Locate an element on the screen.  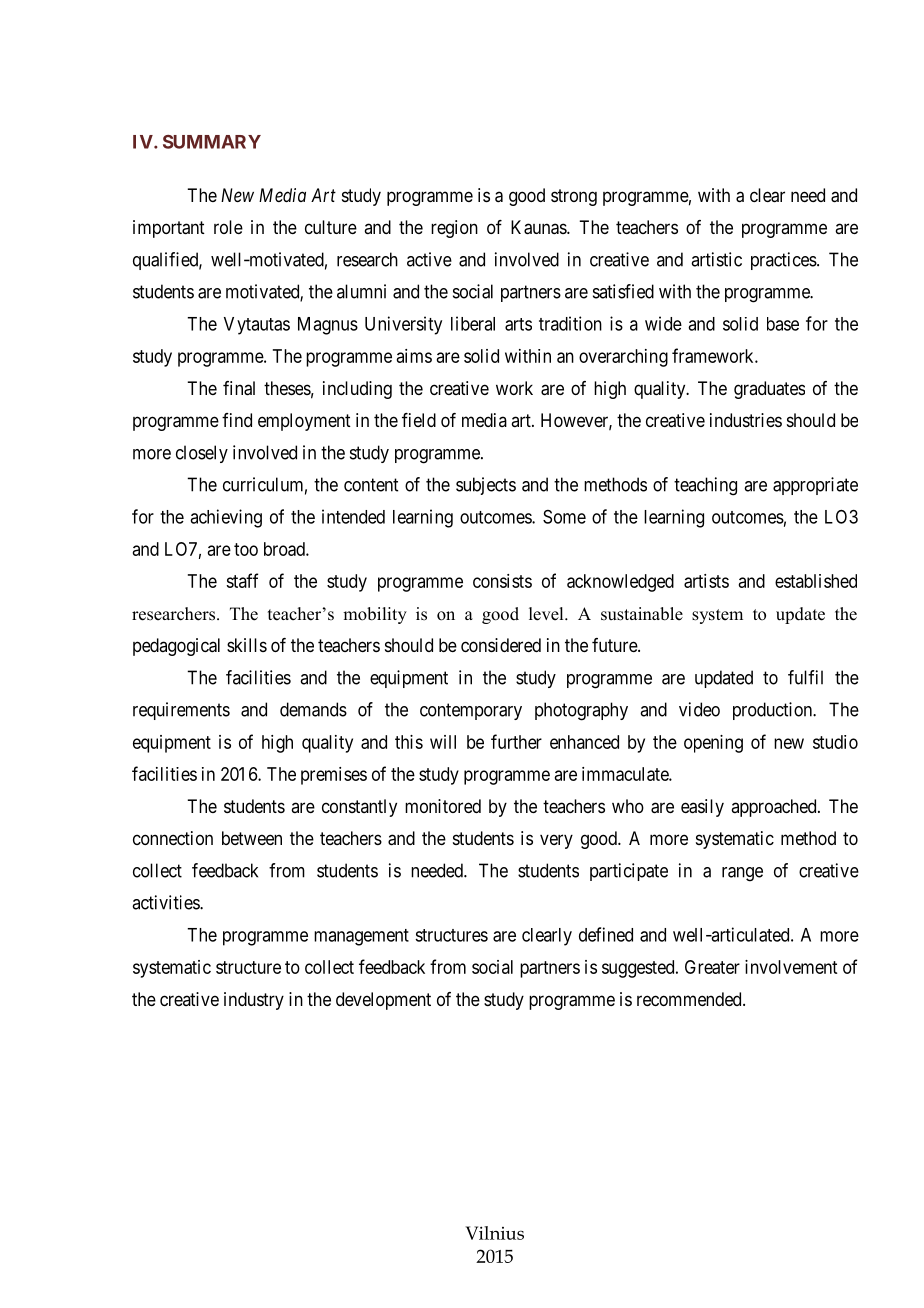
contemporary is located at coordinates (471, 711).
